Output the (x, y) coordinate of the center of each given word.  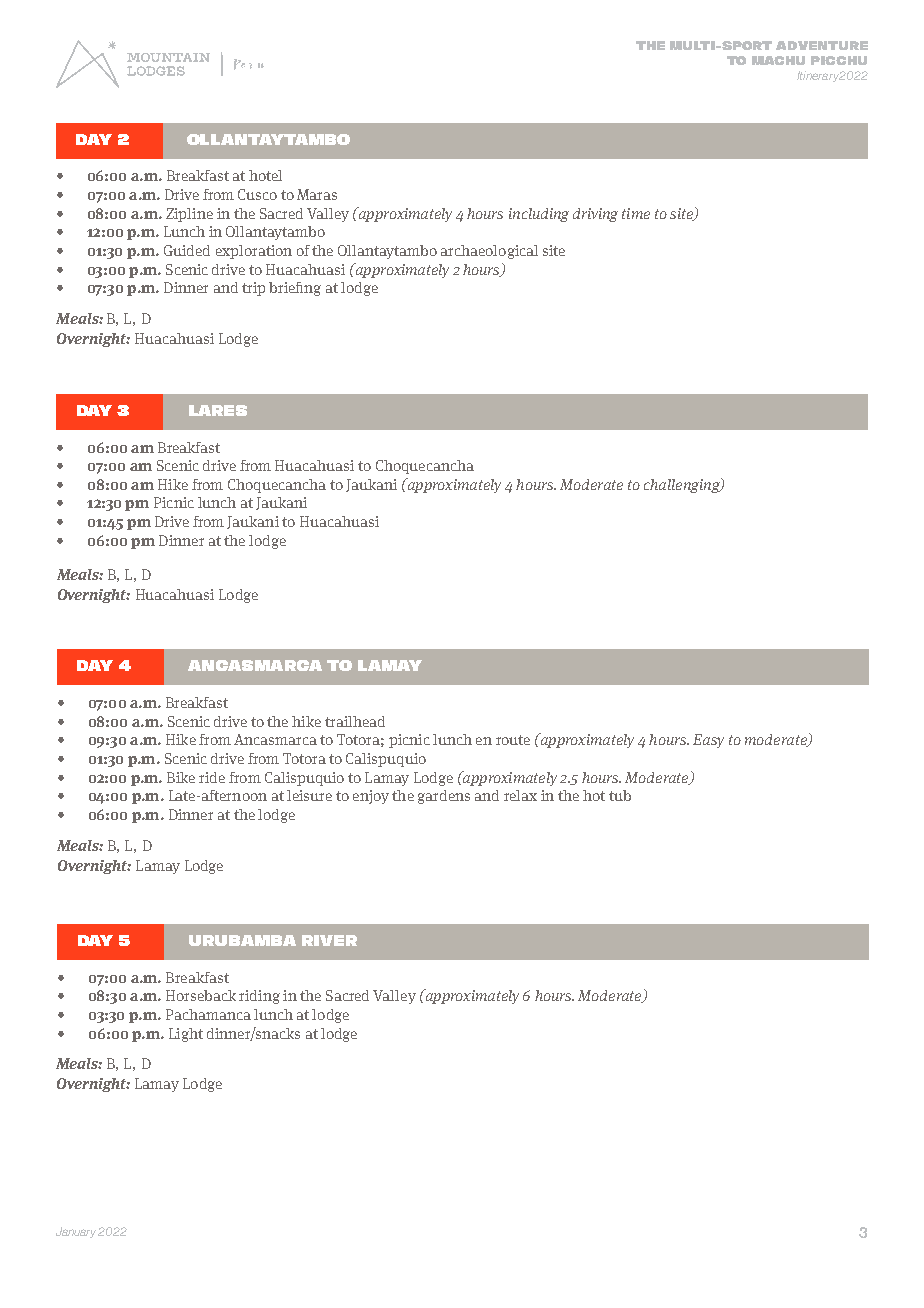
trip (253, 289)
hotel (265, 175)
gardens (444, 797)
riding (259, 997)
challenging (683, 485)
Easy (708, 741)
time (636, 213)
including (539, 215)
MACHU (778, 60)
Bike (181, 777)
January (77, 1232)
